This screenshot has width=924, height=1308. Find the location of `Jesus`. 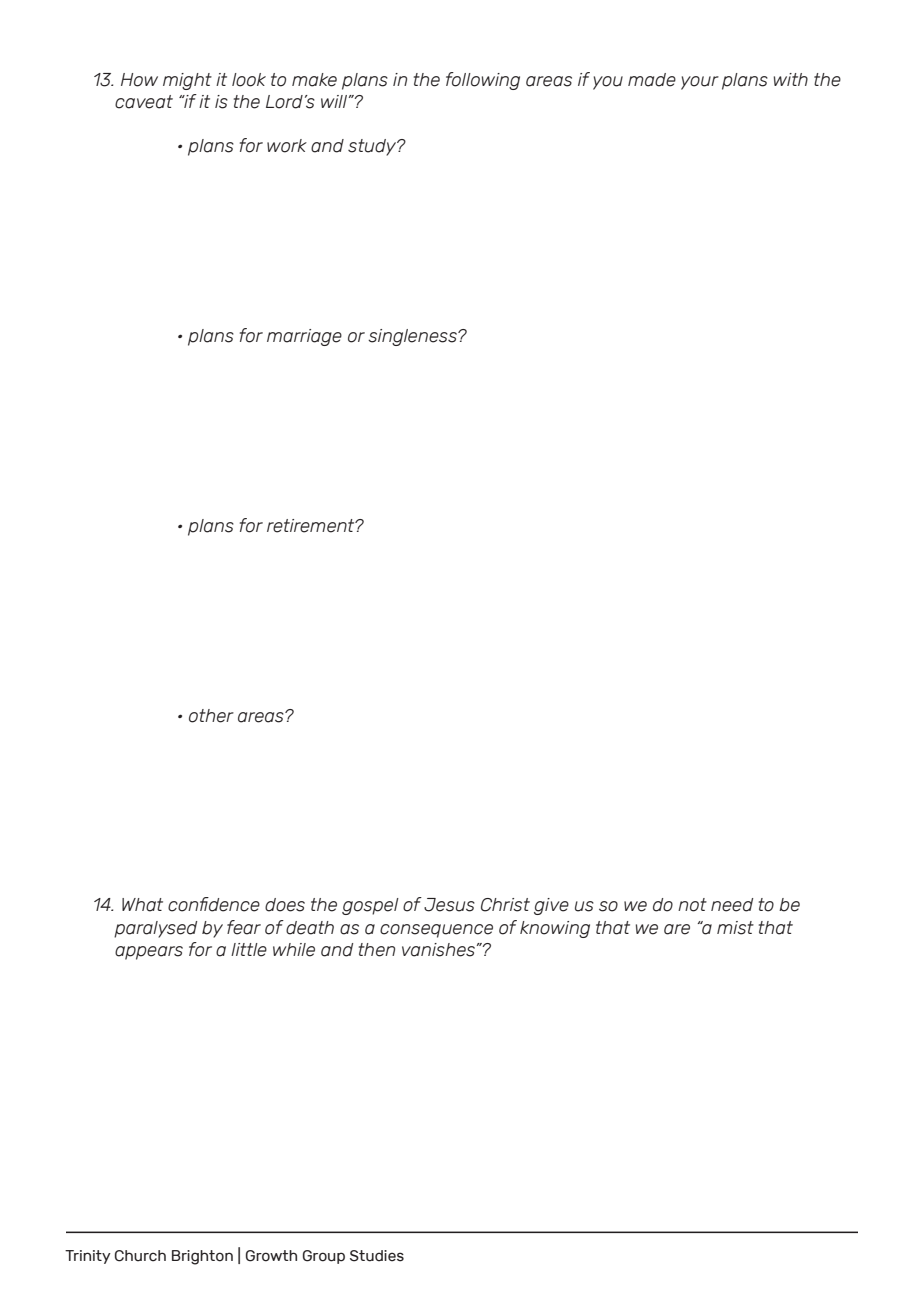

Jesus is located at coordinates (449, 905).
